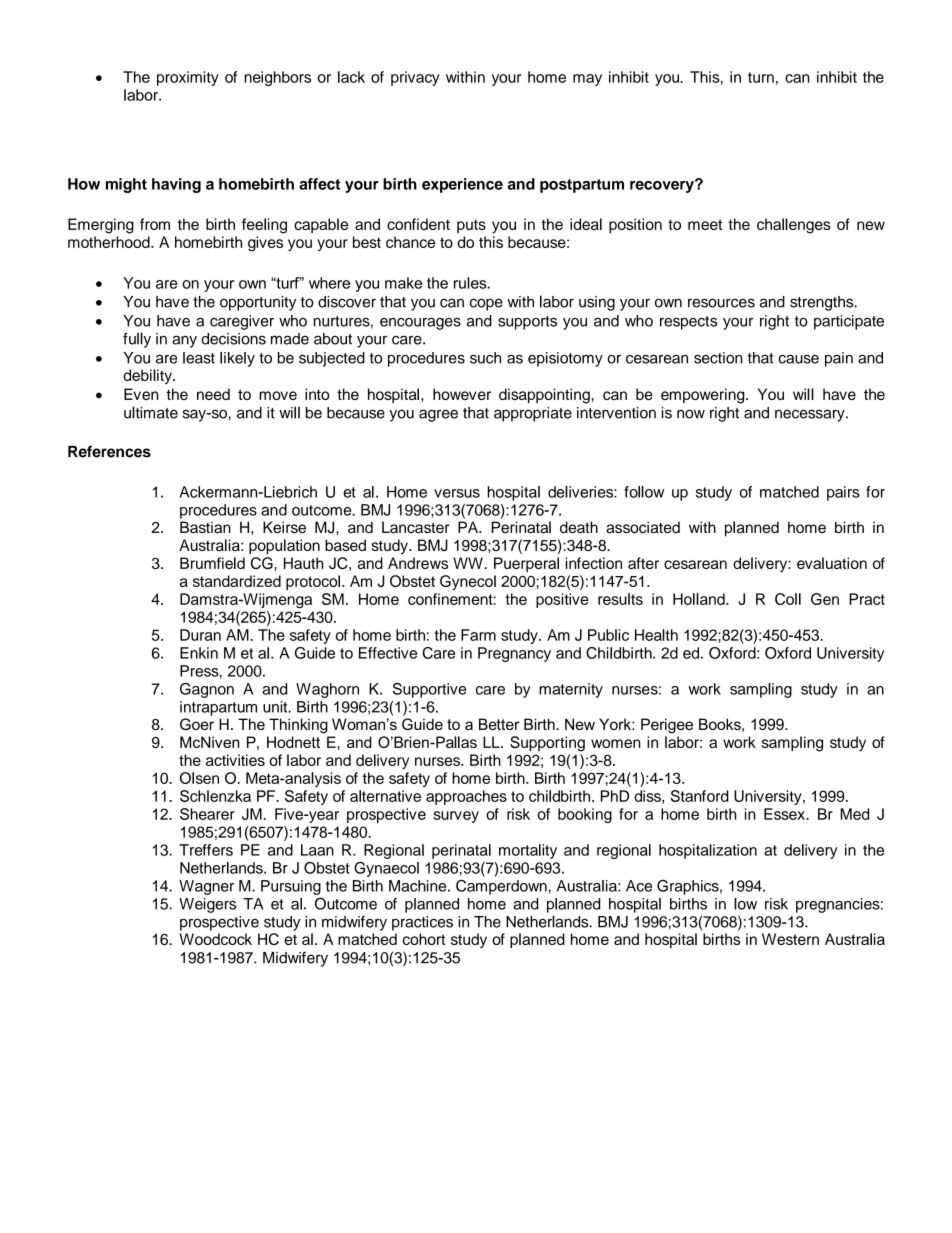 The width and height of the screenshot is (952, 1233). What do you see at coordinates (206, 887) in the screenshot?
I see `Wagner` at bounding box center [206, 887].
